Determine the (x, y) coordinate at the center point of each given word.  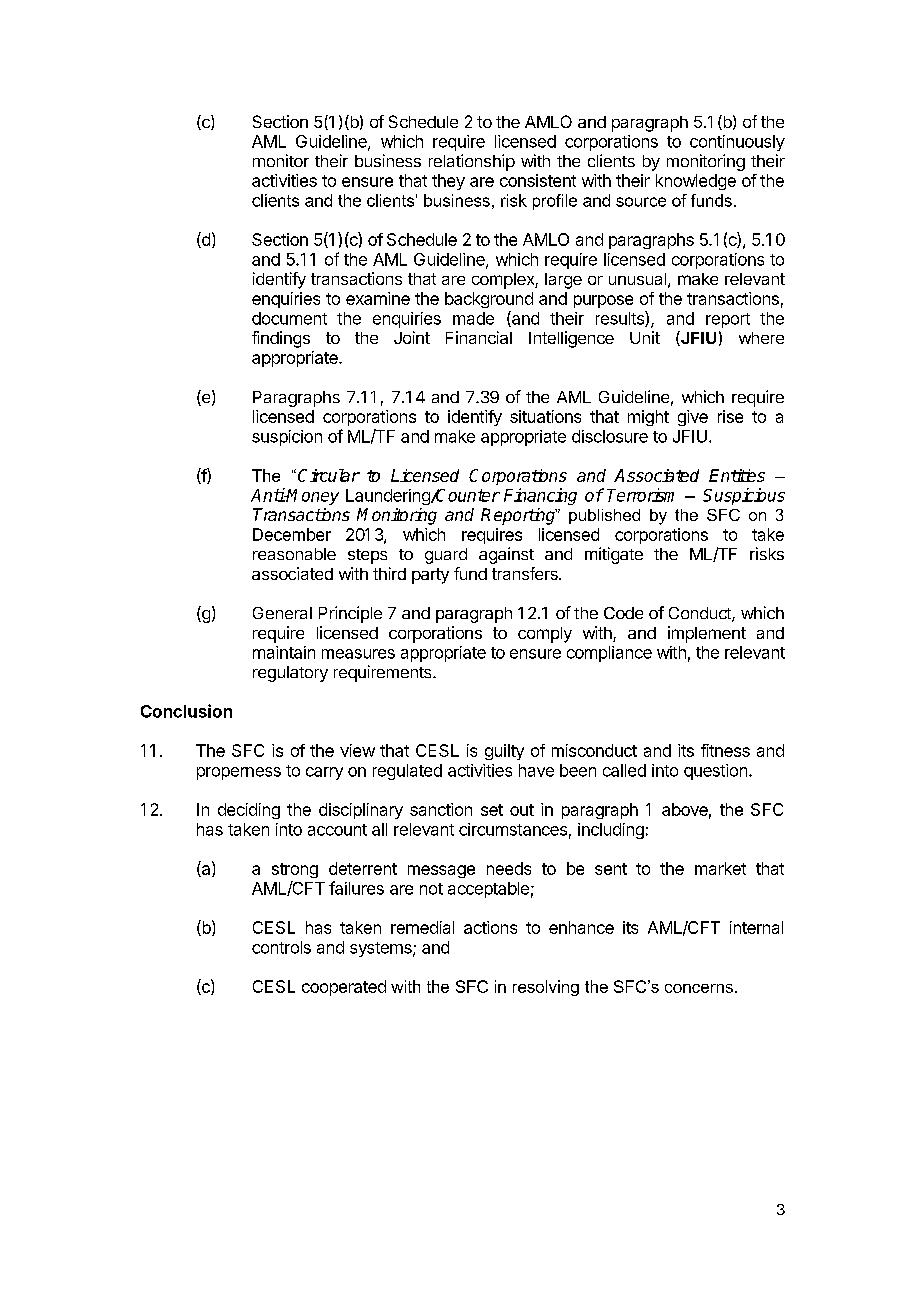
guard (446, 556)
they (448, 182)
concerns (699, 988)
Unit (645, 337)
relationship (472, 162)
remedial (422, 927)
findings (281, 339)
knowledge (696, 182)
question (715, 772)
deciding (249, 811)
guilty (504, 752)
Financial (479, 337)
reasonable (294, 554)
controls (281, 947)
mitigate (614, 555)
